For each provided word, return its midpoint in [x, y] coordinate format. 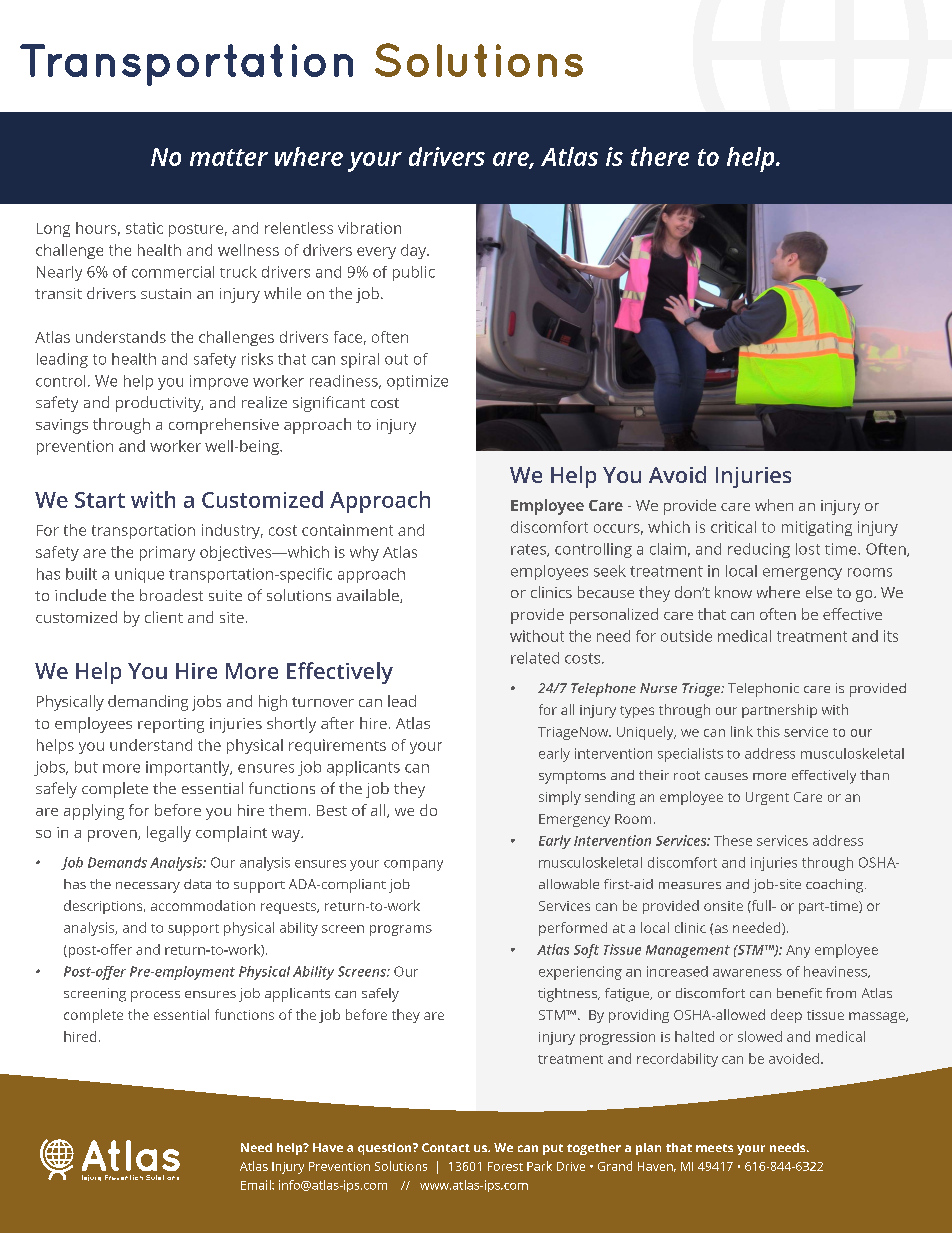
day [415, 251]
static [144, 228]
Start [100, 500]
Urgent [767, 798]
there [660, 156]
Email [257, 1185]
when [774, 505]
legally [169, 834]
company [413, 865]
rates [529, 550]
